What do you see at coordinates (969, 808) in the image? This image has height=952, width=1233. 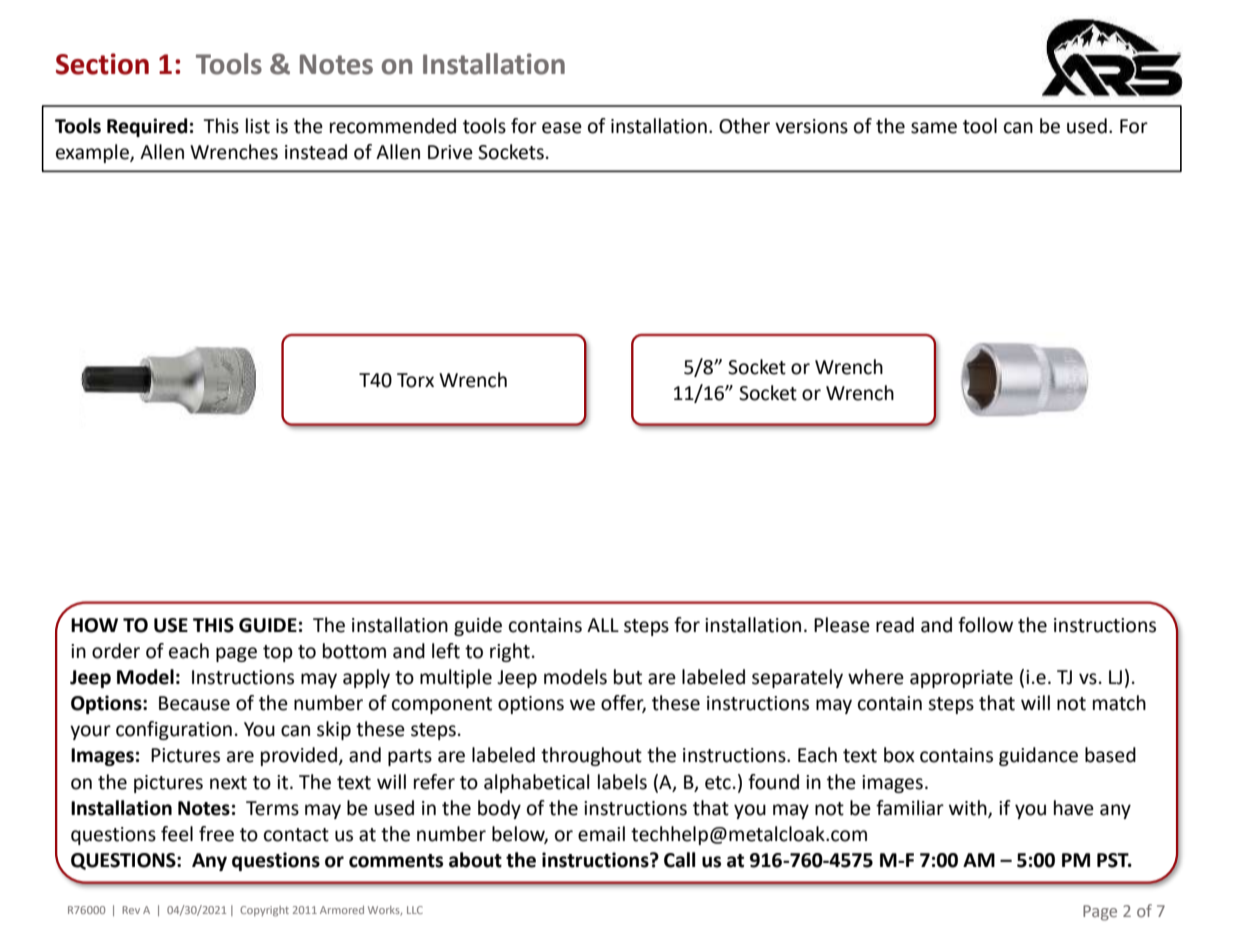 I see `with` at bounding box center [969, 808].
